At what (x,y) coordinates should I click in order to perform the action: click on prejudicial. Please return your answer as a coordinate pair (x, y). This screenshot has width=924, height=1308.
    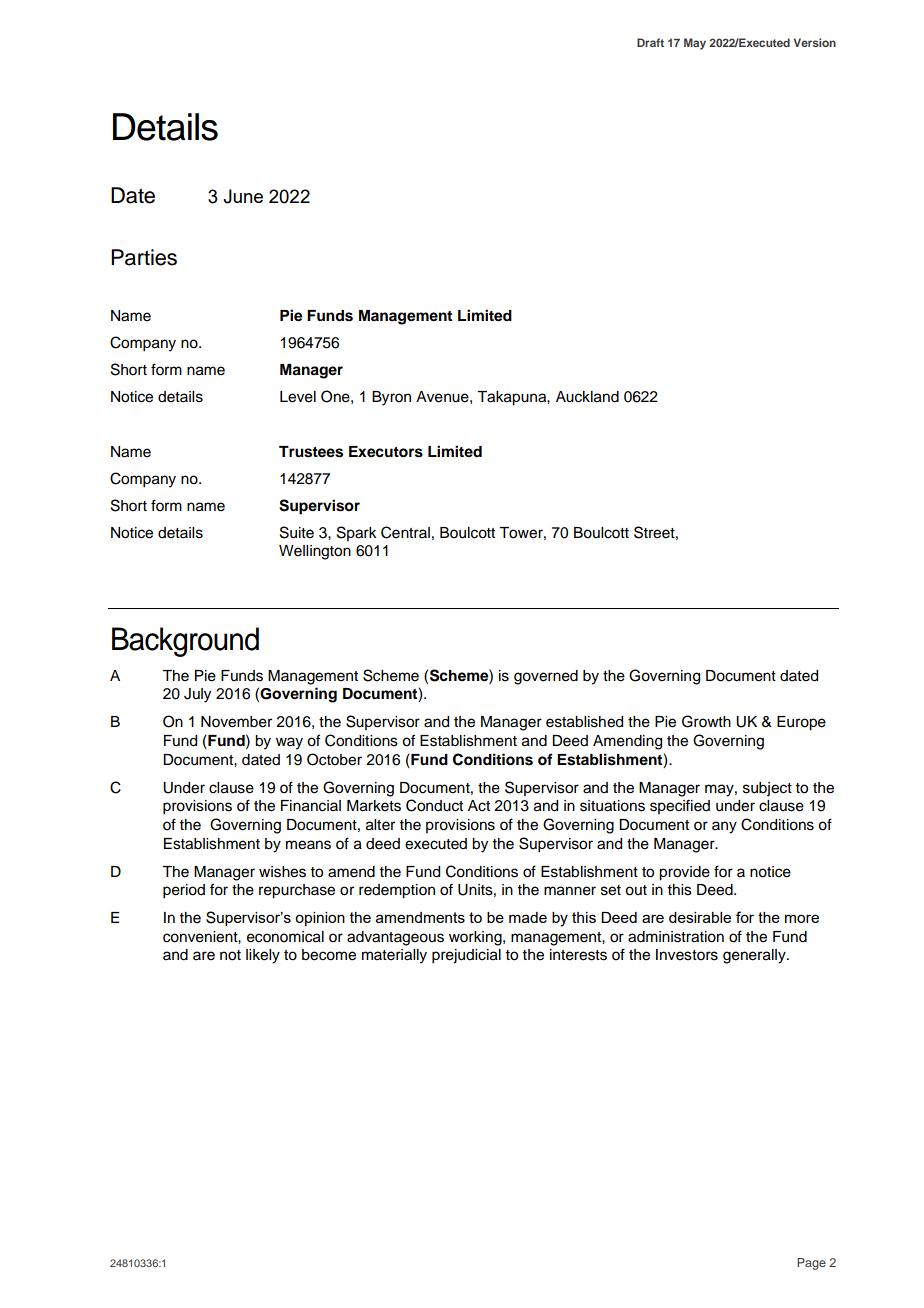
    Looking at the image, I should click on (466, 956).
